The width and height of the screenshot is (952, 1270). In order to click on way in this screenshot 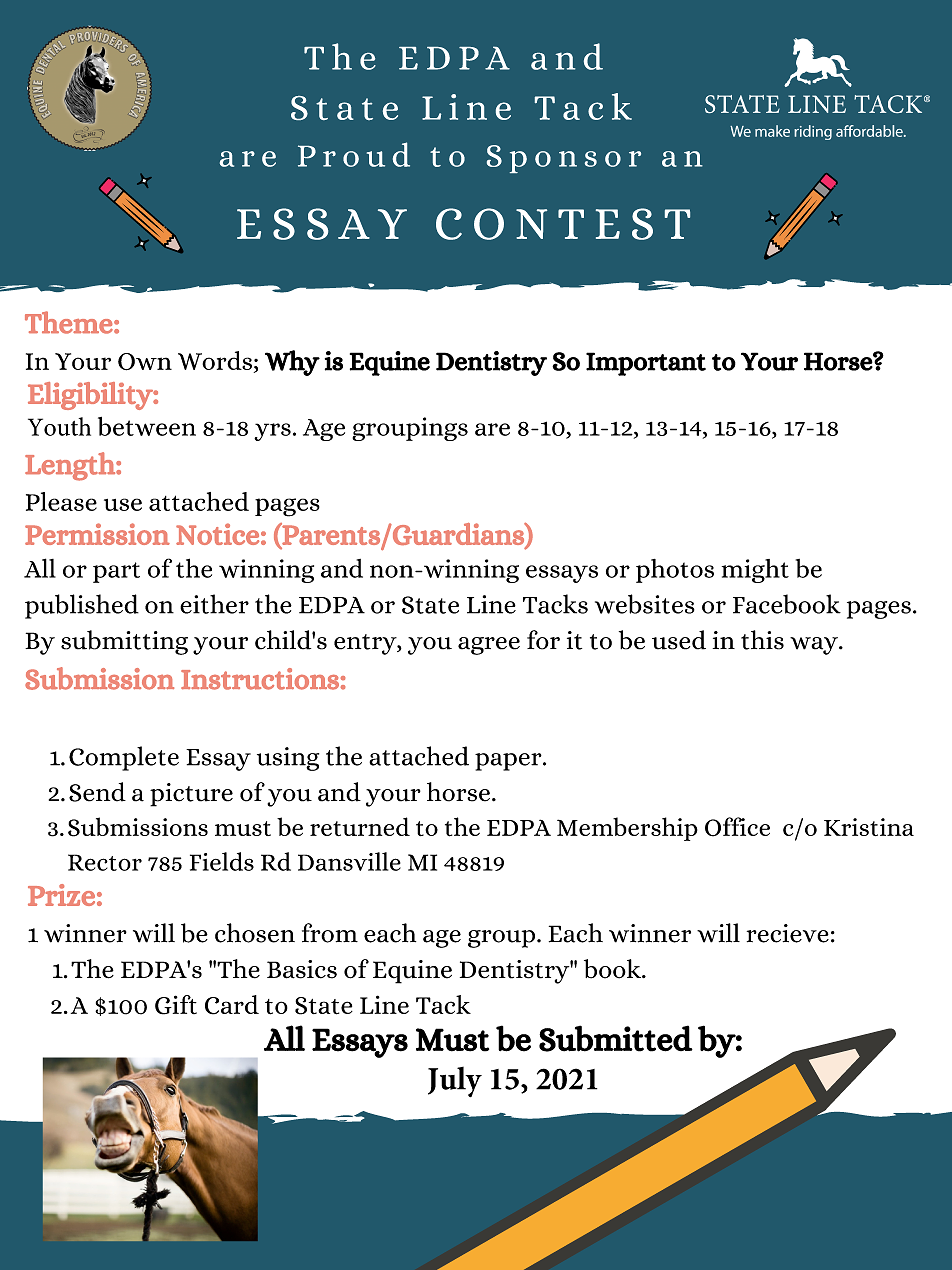, I will do `click(815, 646)`.
